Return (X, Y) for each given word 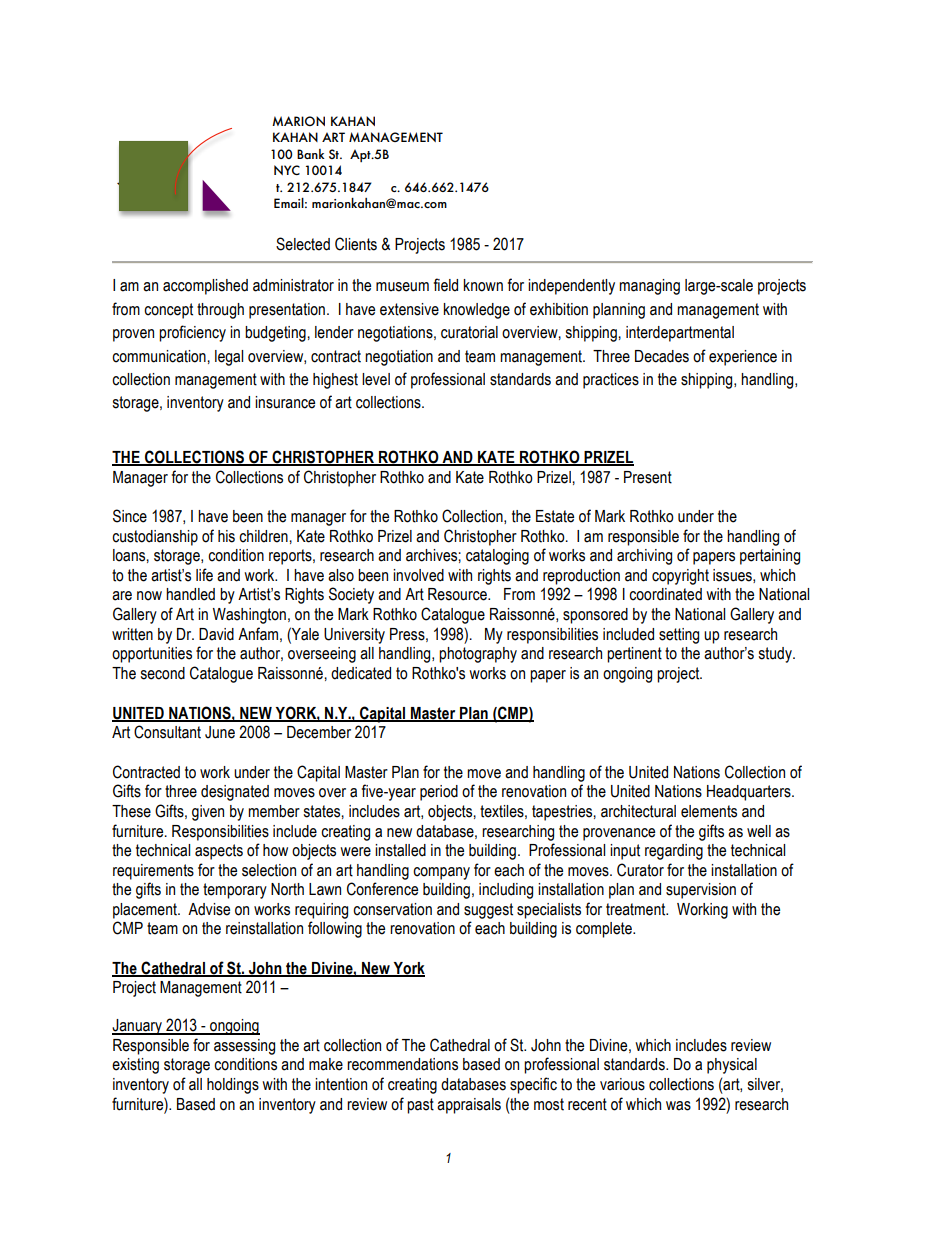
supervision (701, 891)
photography (478, 655)
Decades (662, 356)
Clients (356, 244)
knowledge (476, 311)
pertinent (634, 655)
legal (229, 358)
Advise (209, 909)
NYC (287, 170)
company (441, 873)
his (226, 536)
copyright (680, 577)
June (220, 732)
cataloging (497, 557)
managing (649, 287)
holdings (233, 1086)
